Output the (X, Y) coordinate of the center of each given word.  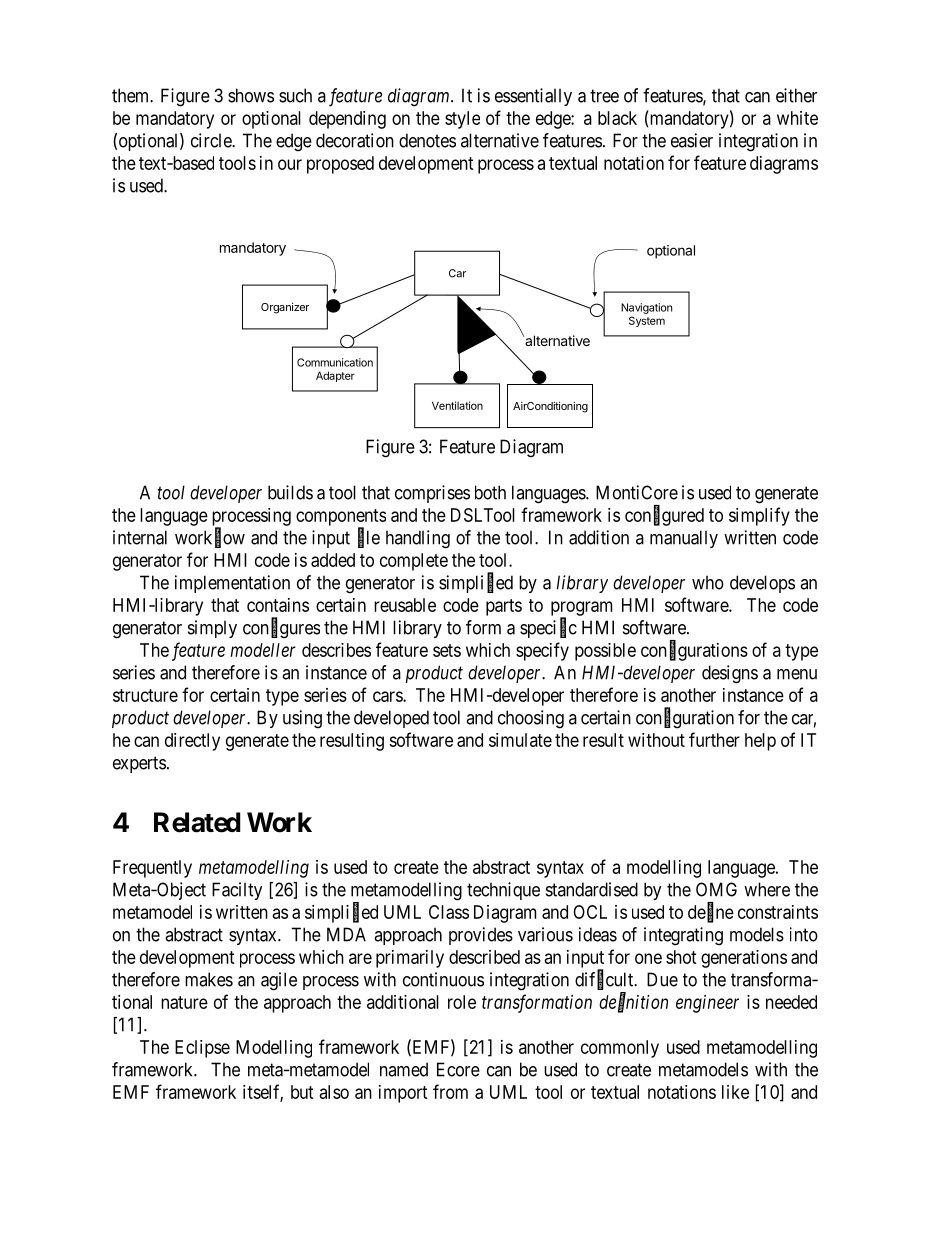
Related (197, 822)
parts (504, 607)
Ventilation (457, 405)
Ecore (458, 1069)
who (708, 582)
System (647, 321)
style (462, 120)
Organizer (285, 308)
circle (212, 140)
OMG (716, 889)
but (302, 1092)
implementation (232, 584)
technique (503, 891)
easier (692, 140)
